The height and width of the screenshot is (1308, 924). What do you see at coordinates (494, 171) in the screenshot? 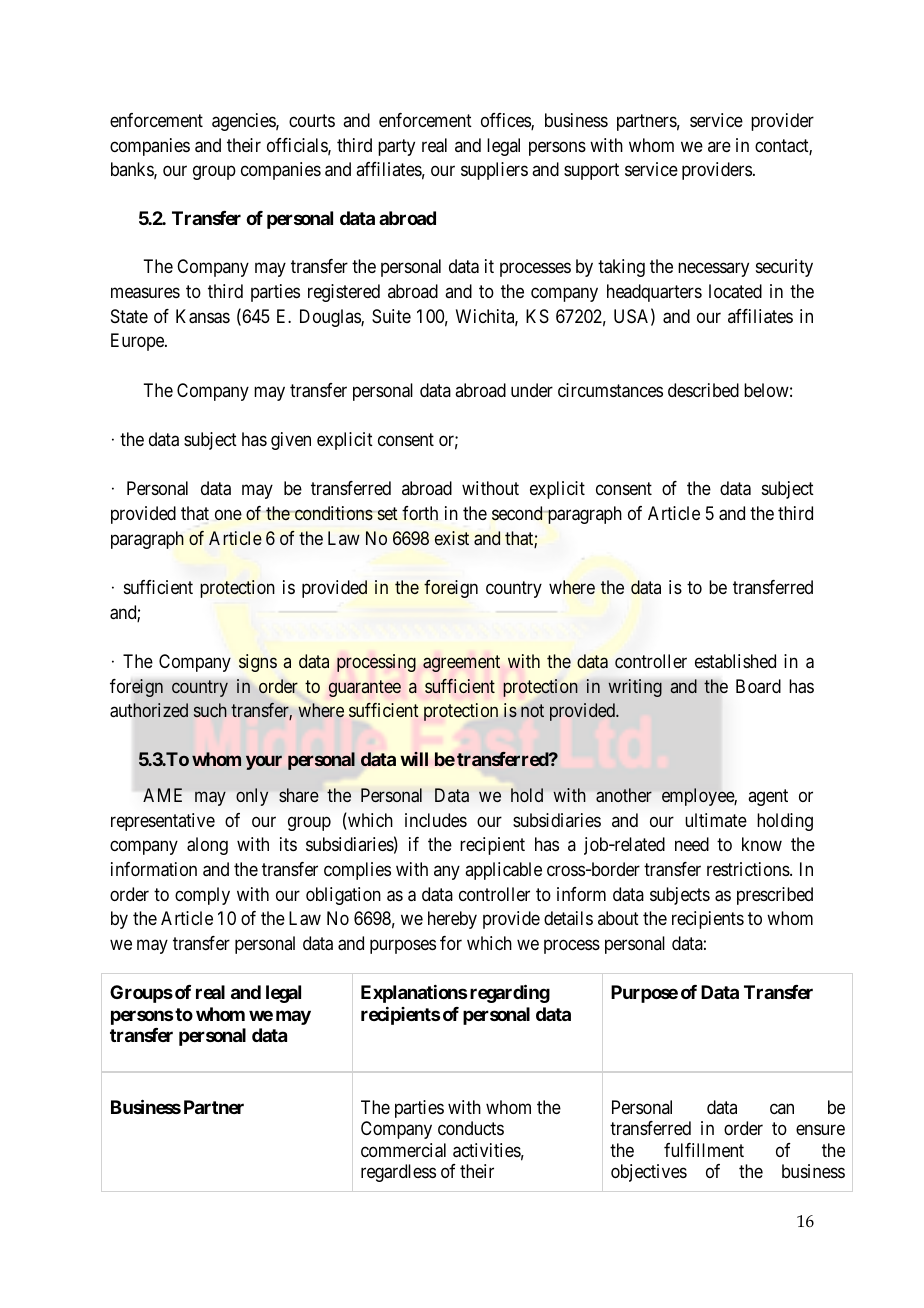
I see `suppliers` at bounding box center [494, 171].
